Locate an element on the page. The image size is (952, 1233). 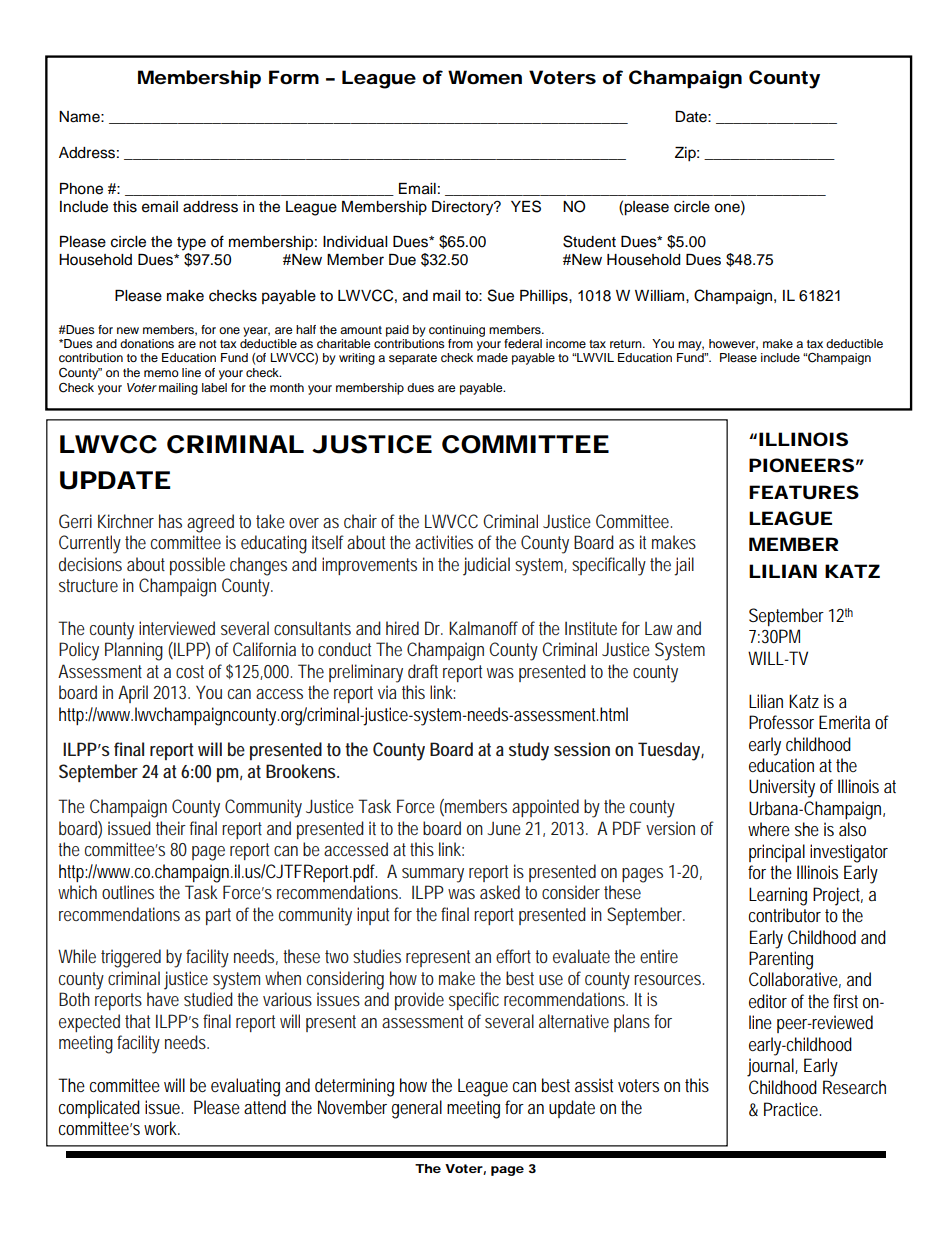
part is located at coordinates (218, 916).
